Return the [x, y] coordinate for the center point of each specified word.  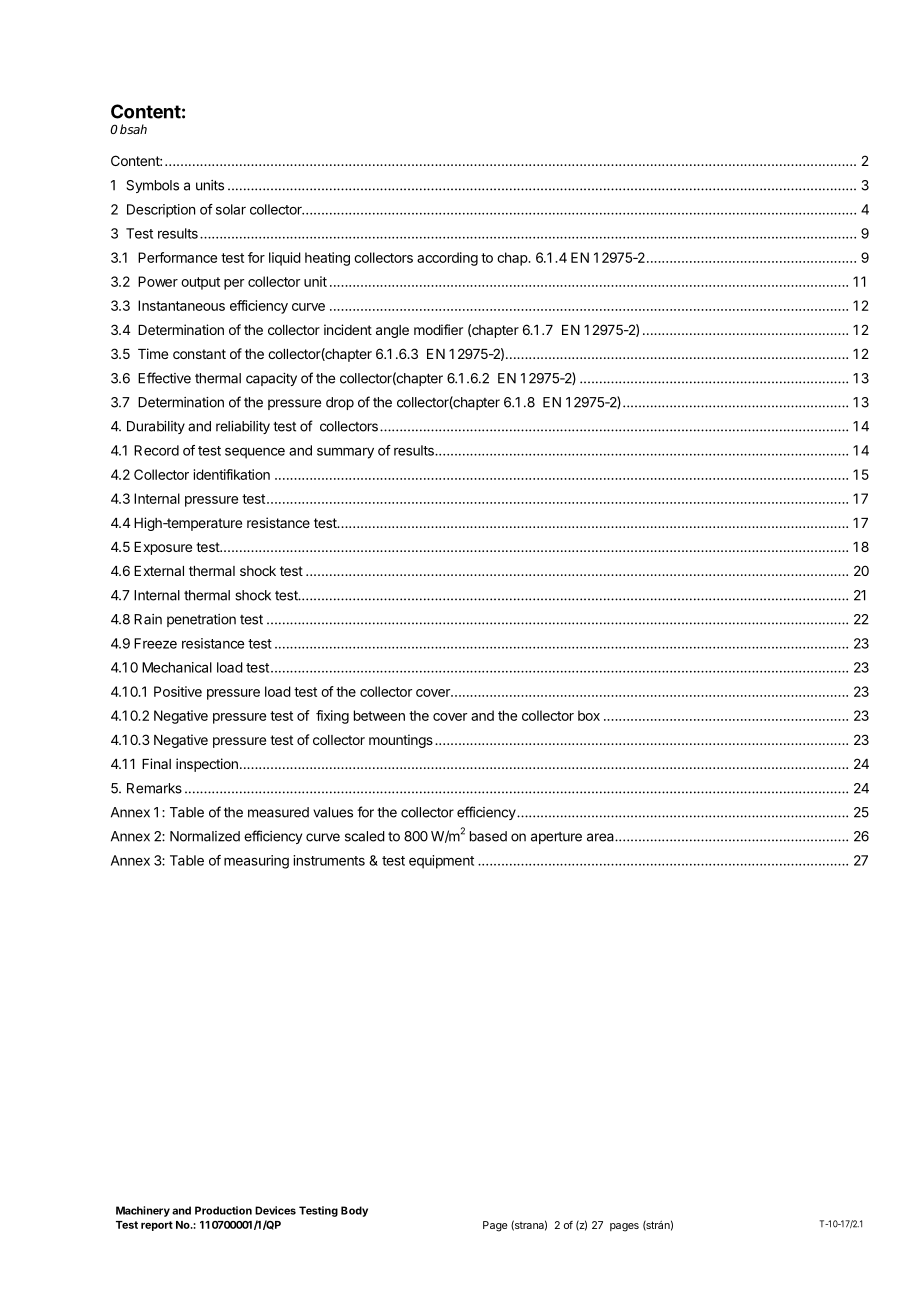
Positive [178, 691]
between [379, 715]
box [589, 715]
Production [223, 1210]
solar [231, 209]
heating [327, 259]
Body [354, 1211]
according [447, 259]
